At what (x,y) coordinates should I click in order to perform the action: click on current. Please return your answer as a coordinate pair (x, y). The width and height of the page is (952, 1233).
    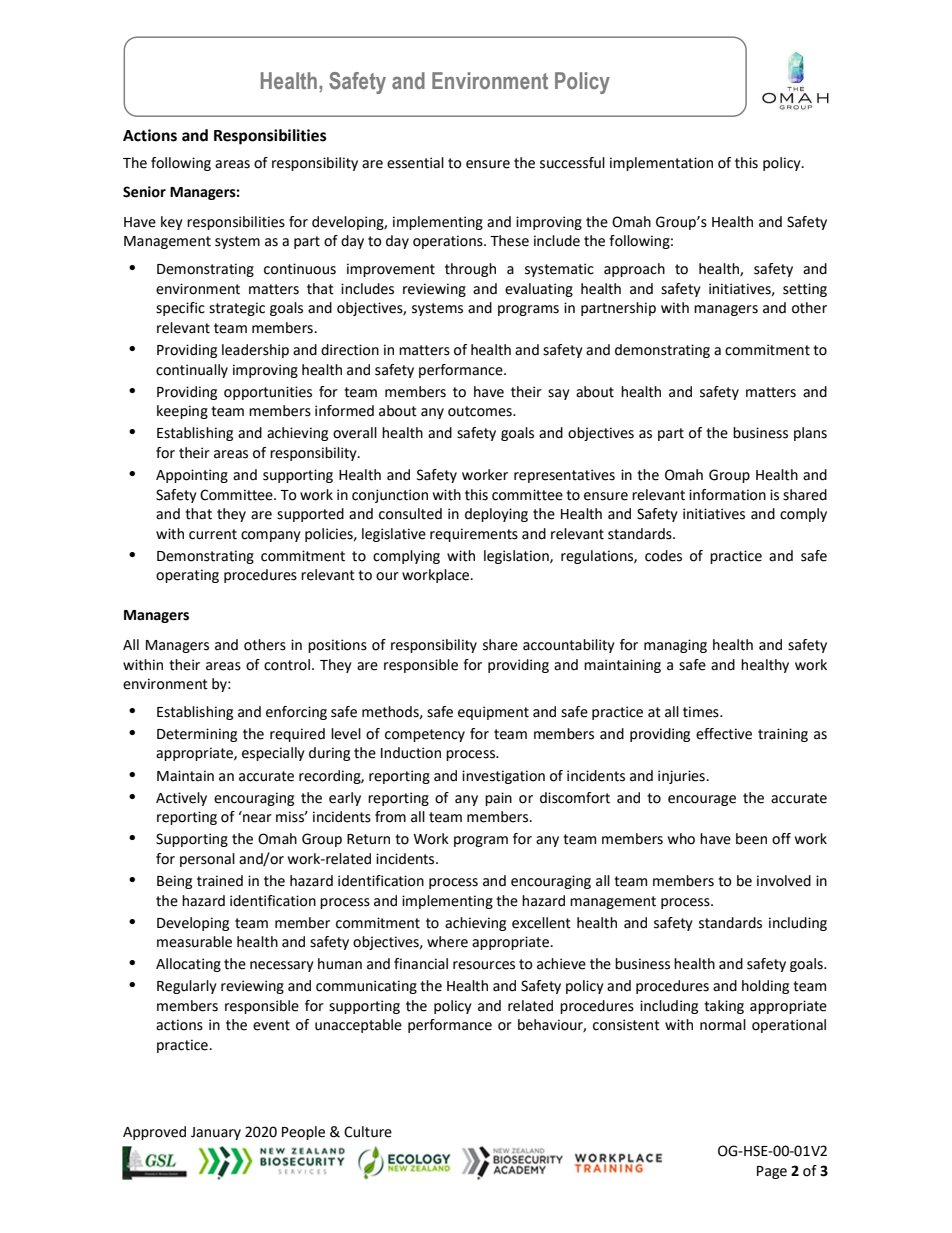
    Looking at the image, I should click on (213, 534).
